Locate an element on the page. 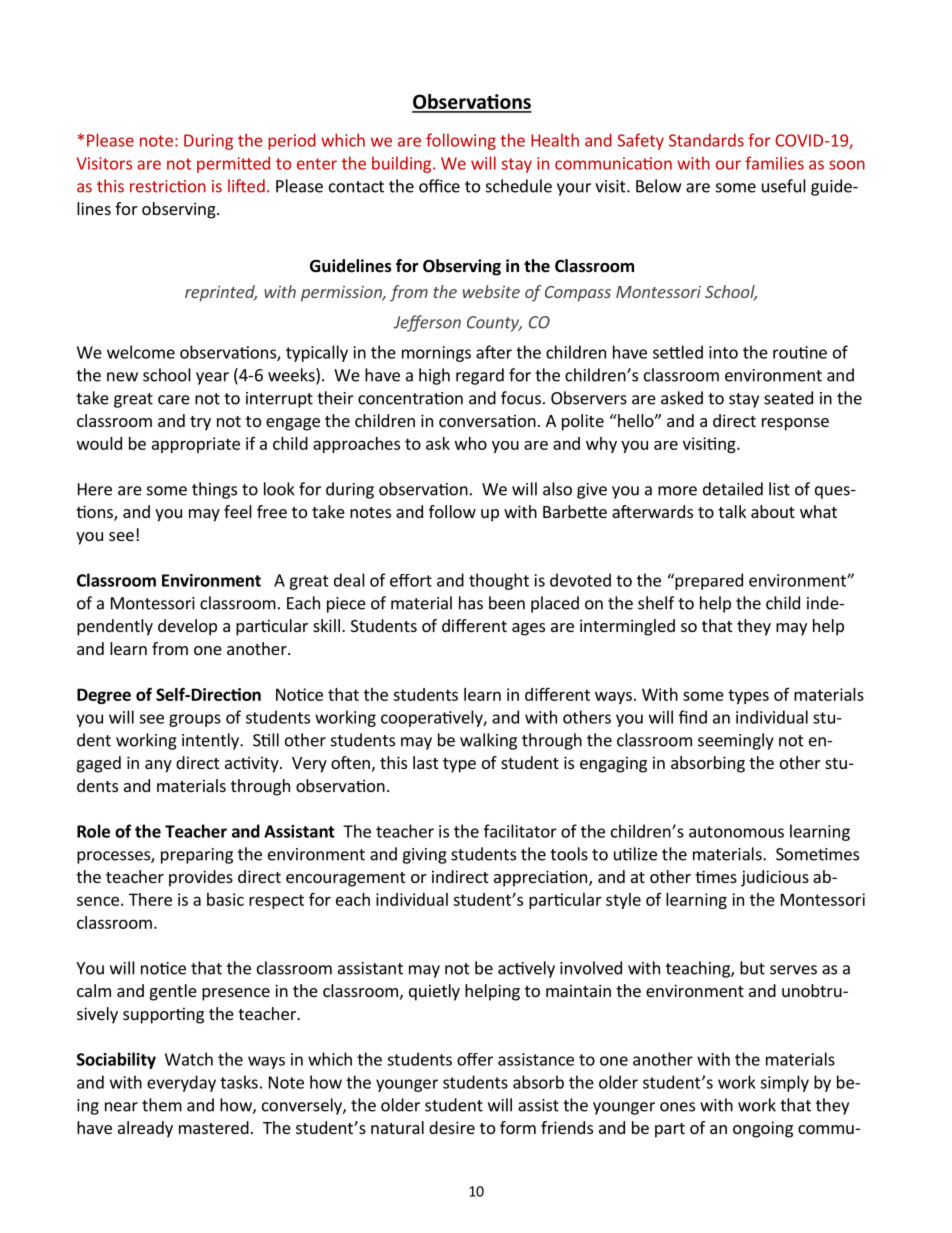 Image resolution: width=952 pixels, height=1233 pixels. desire is located at coordinates (452, 1127).
